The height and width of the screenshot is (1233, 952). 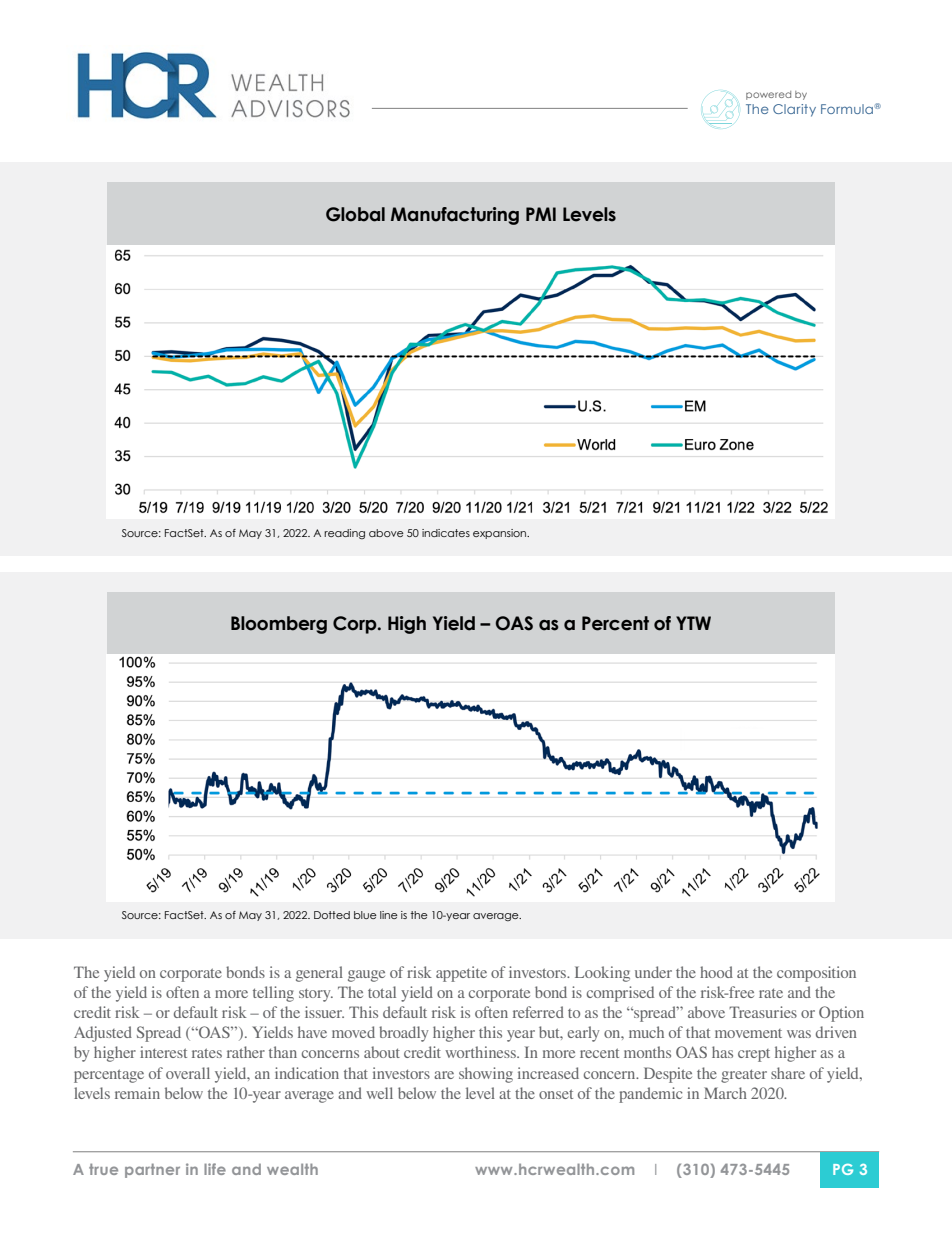 What do you see at coordinates (215, 1169) in the screenshot?
I see `life` at bounding box center [215, 1169].
